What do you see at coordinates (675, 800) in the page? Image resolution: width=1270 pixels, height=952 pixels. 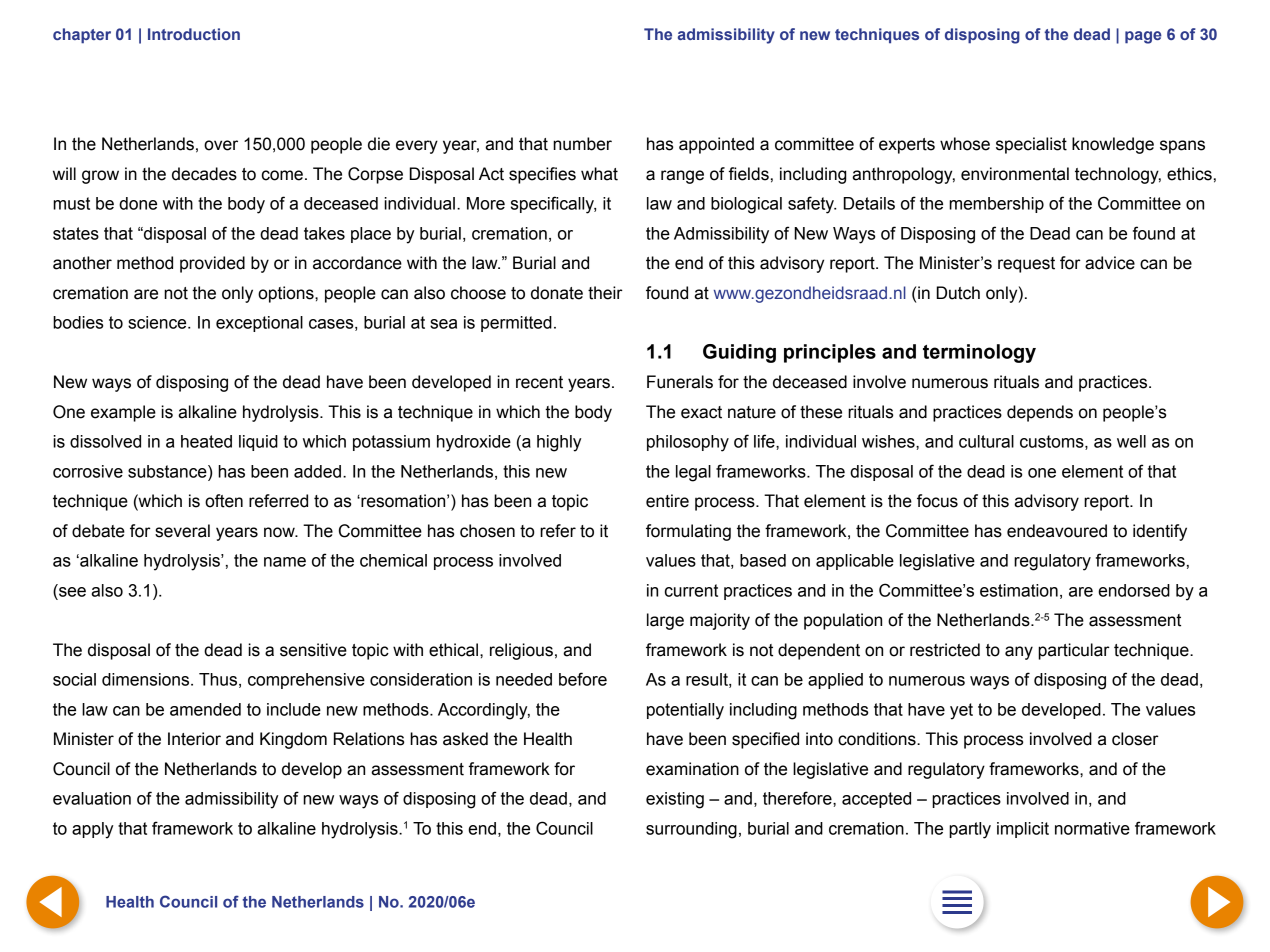 I see `existing` at bounding box center [675, 800].
